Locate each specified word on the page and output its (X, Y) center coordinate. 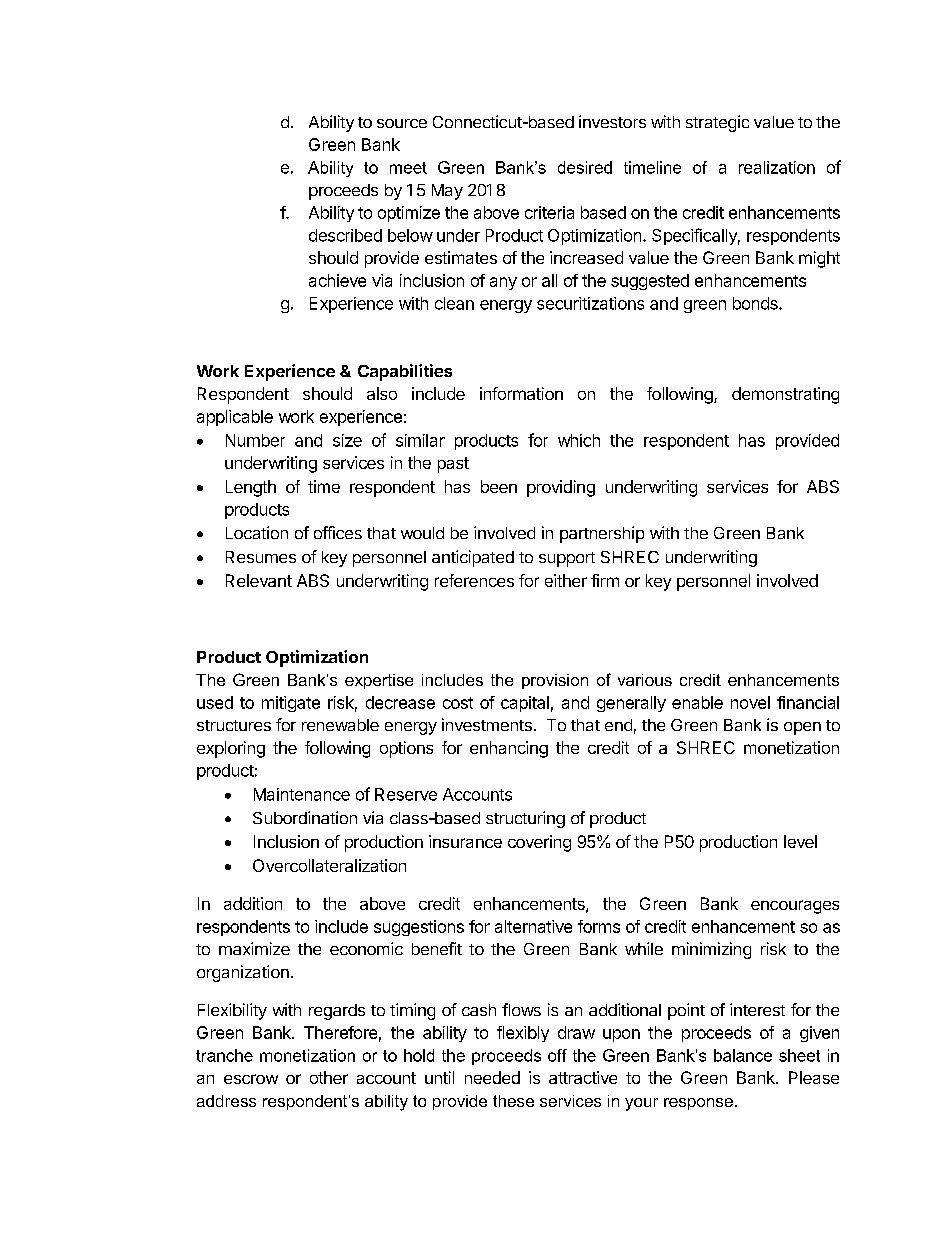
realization (777, 167)
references (474, 580)
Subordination (305, 817)
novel (750, 702)
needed (492, 1077)
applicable (235, 418)
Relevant (259, 580)
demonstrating (785, 395)
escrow (251, 1079)
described (345, 235)
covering (539, 843)
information (521, 393)
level (800, 841)
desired (585, 167)
